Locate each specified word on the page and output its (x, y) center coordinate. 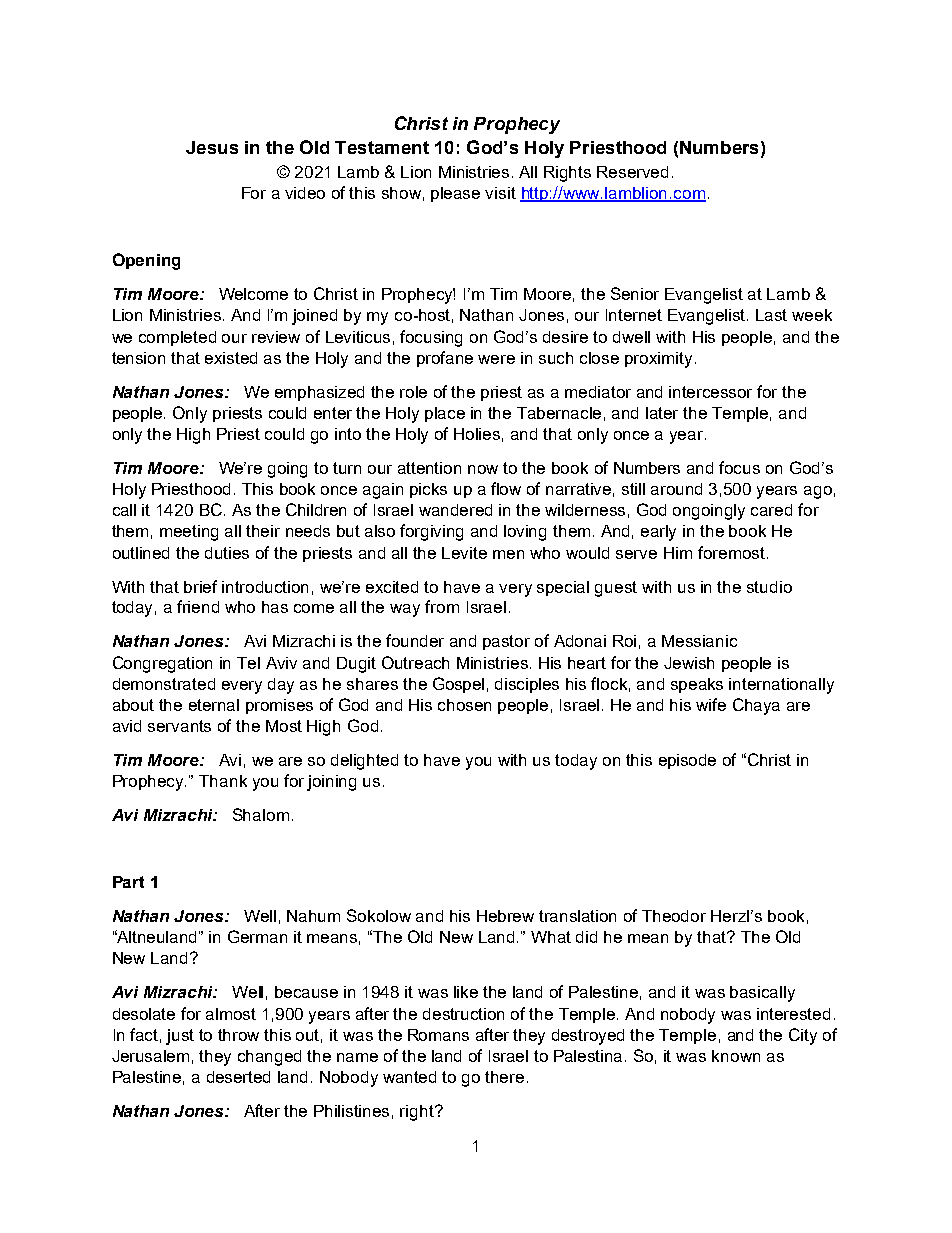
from (442, 606)
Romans (438, 1035)
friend (198, 606)
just (180, 1037)
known (736, 1056)
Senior (635, 293)
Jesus (212, 147)
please (455, 194)
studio (769, 587)
